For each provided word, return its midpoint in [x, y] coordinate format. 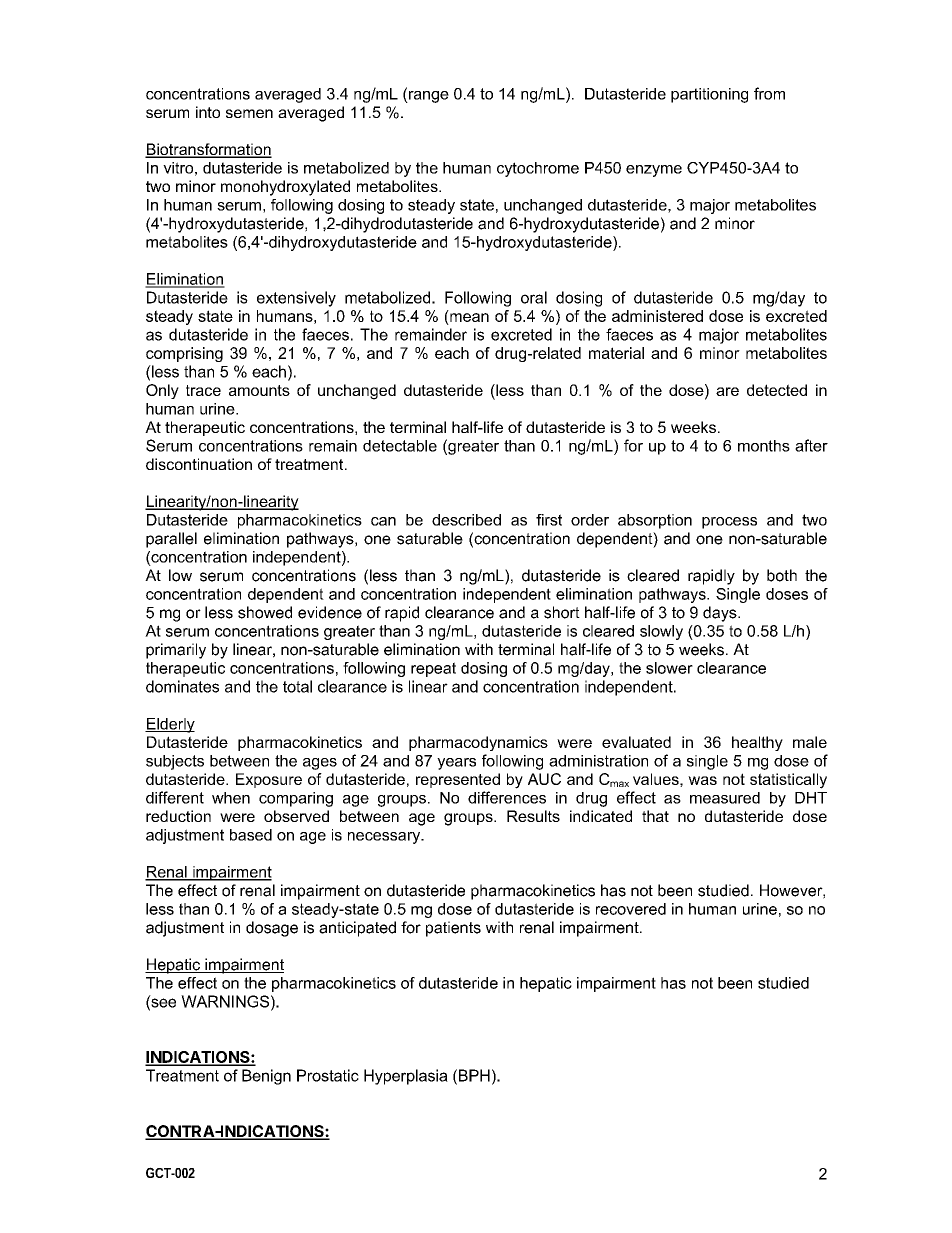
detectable [400, 446]
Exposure [269, 780]
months [764, 446]
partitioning [709, 95]
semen [249, 113]
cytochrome [538, 169]
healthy [757, 743]
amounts [259, 390]
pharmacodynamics [478, 743]
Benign [266, 1077]
